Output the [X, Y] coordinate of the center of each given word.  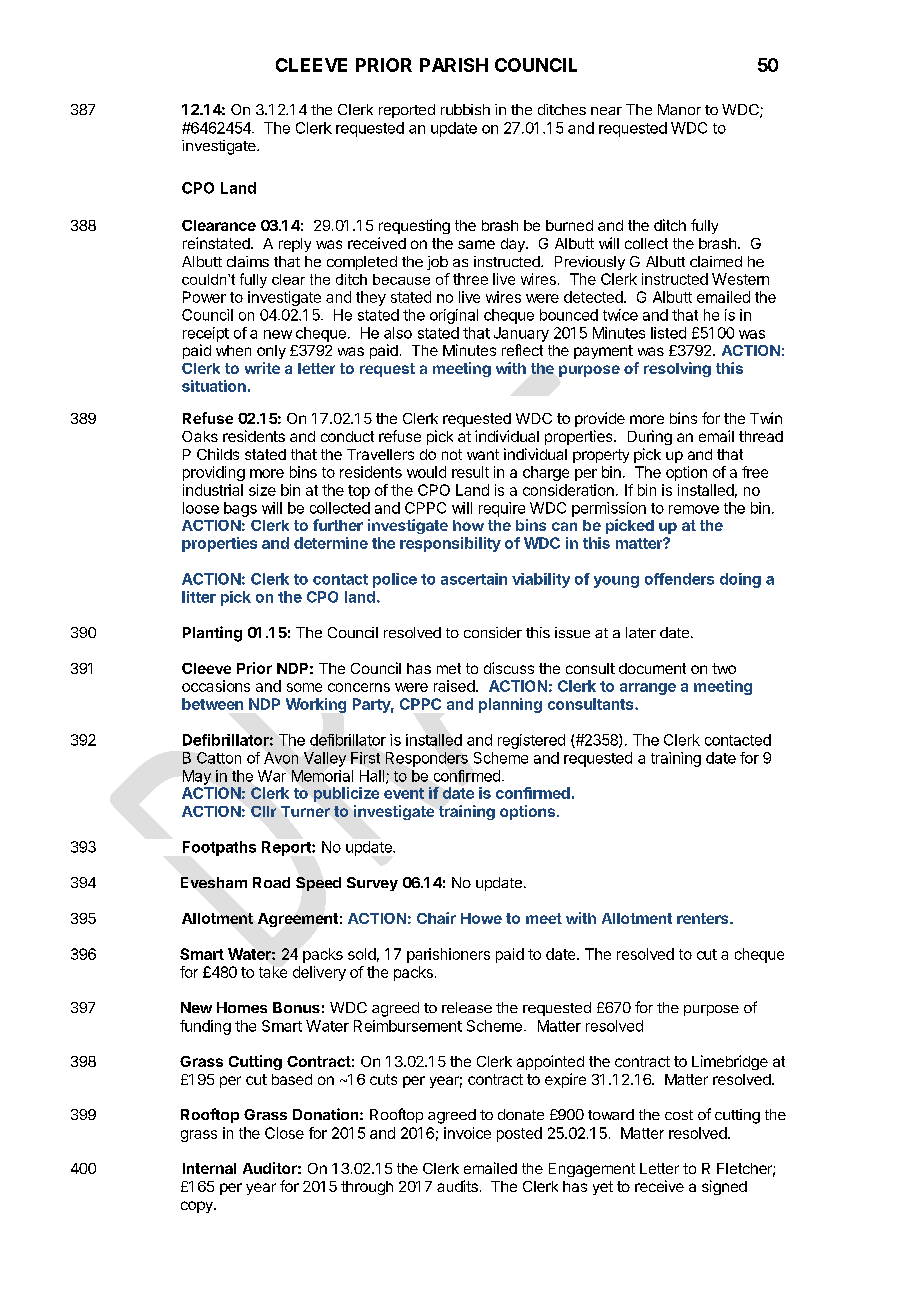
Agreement [298, 920]
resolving [677, 369]
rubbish [465, 109]
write [262, 368]
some [304, 687]
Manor [679, 109]
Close [284, 1133]
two [724, 668]
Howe [481, 918]
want [483, 454]
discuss [509, 668]
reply [295, 245]
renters [704, 918]
